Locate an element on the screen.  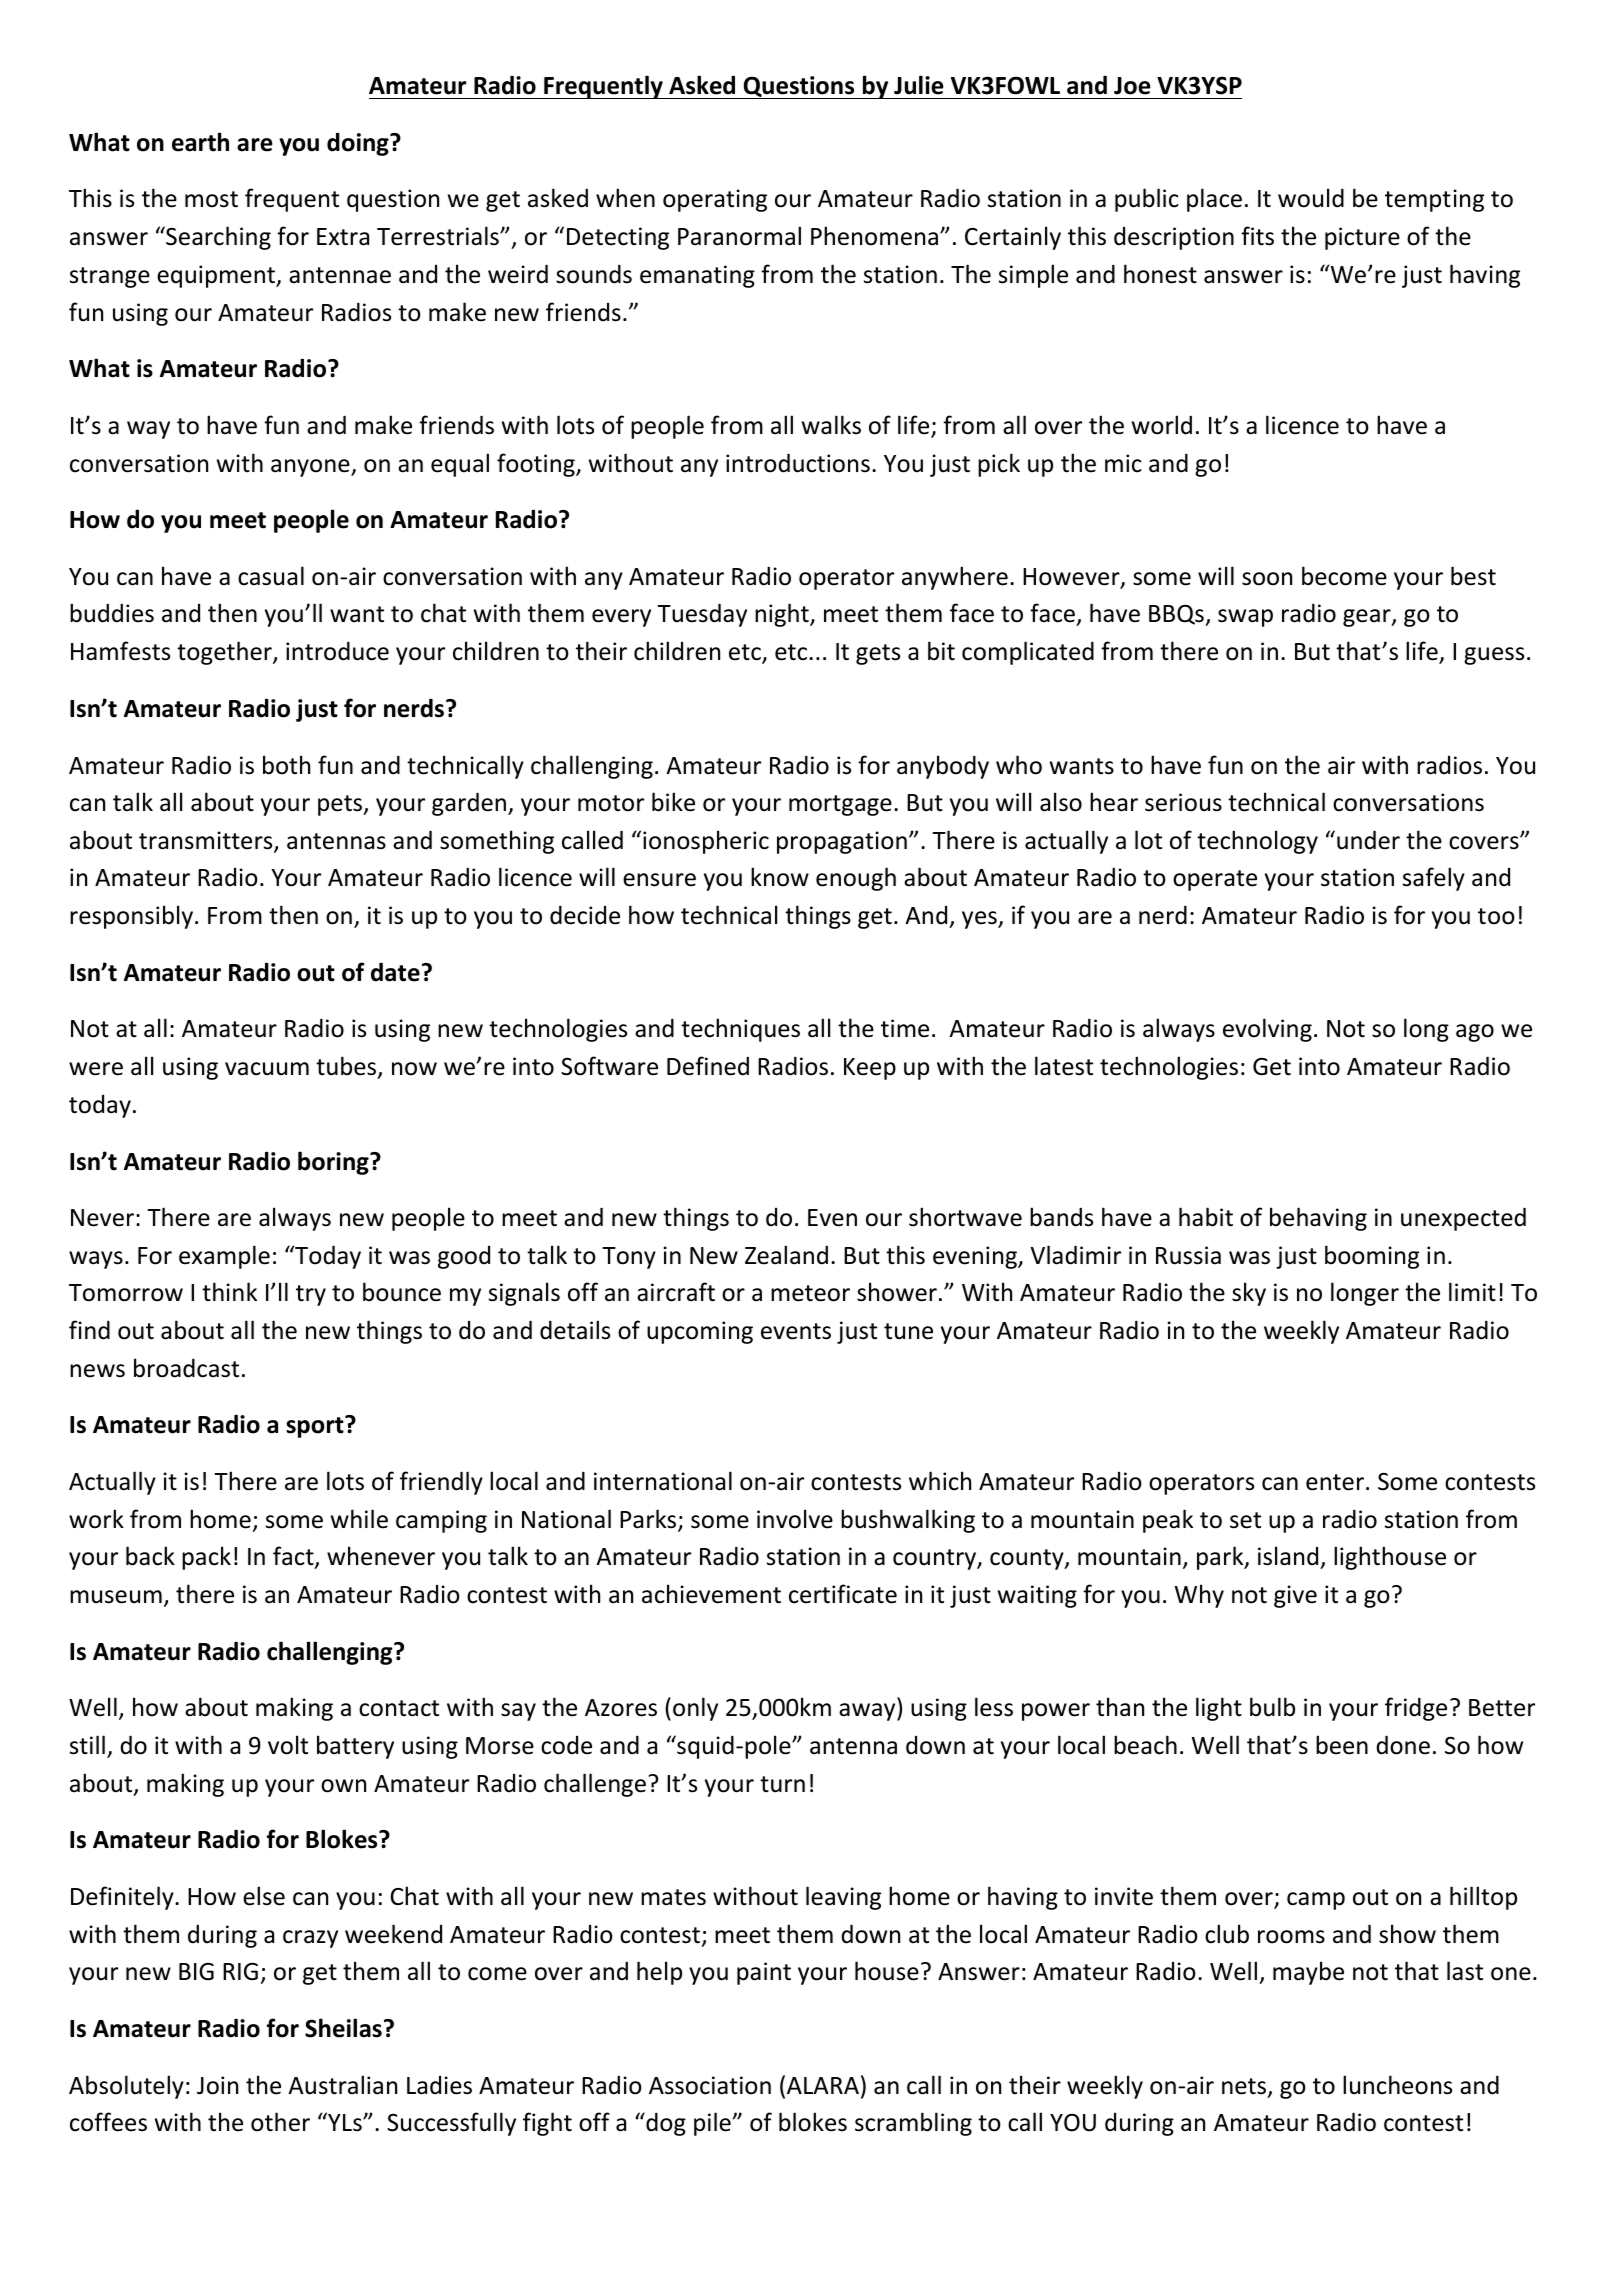
fact is located at coordinates (294, 1557).
